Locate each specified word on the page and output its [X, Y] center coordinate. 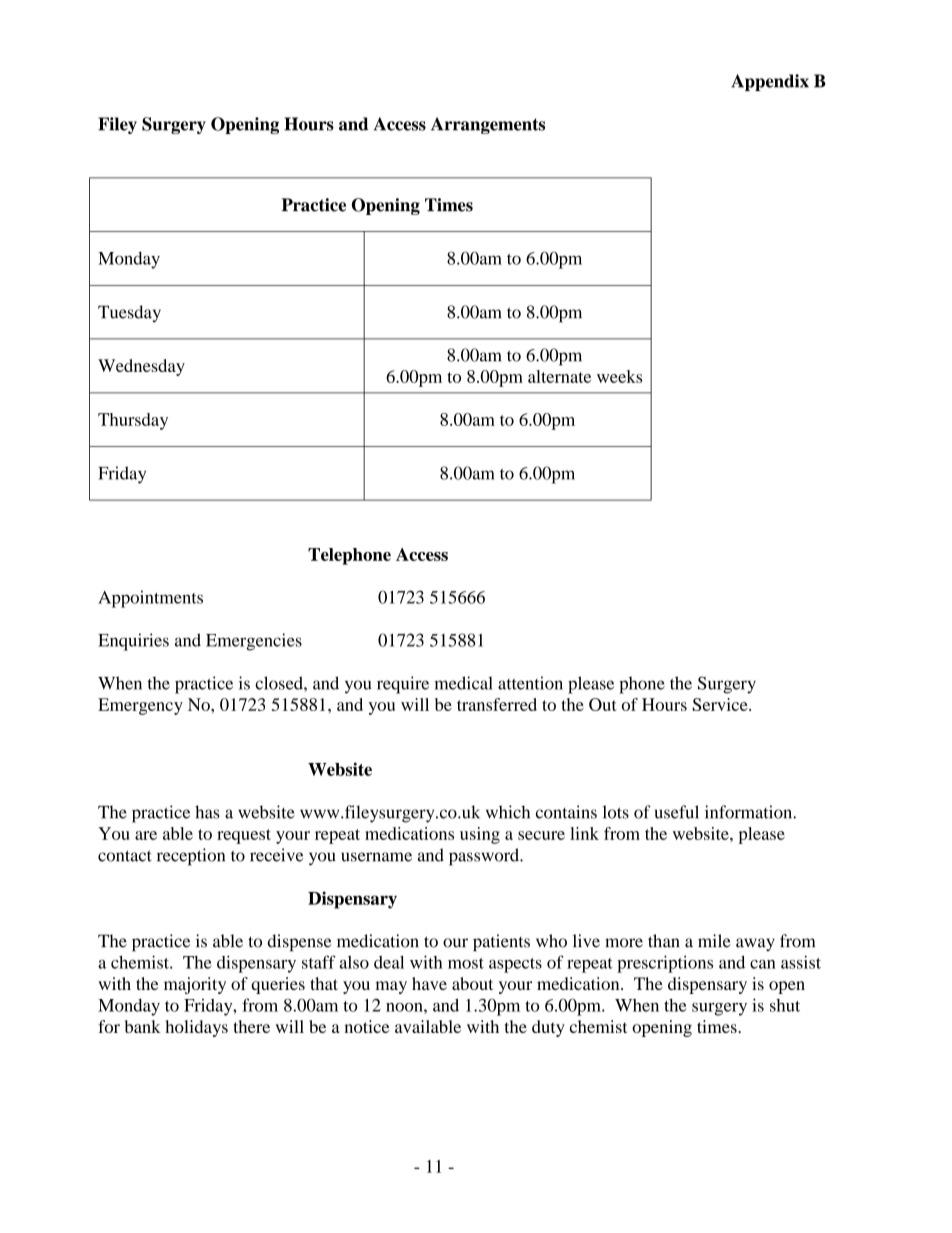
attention [530, 683]
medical [463, 683]
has [207, 812]
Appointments [150, 599]
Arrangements [488, 125]
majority [195, 985]
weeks [619, 376]
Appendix [770, 82]
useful [677, 812]
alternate [559, 376]
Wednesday [141, 367]
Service [721, 704]
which [508, 812]
